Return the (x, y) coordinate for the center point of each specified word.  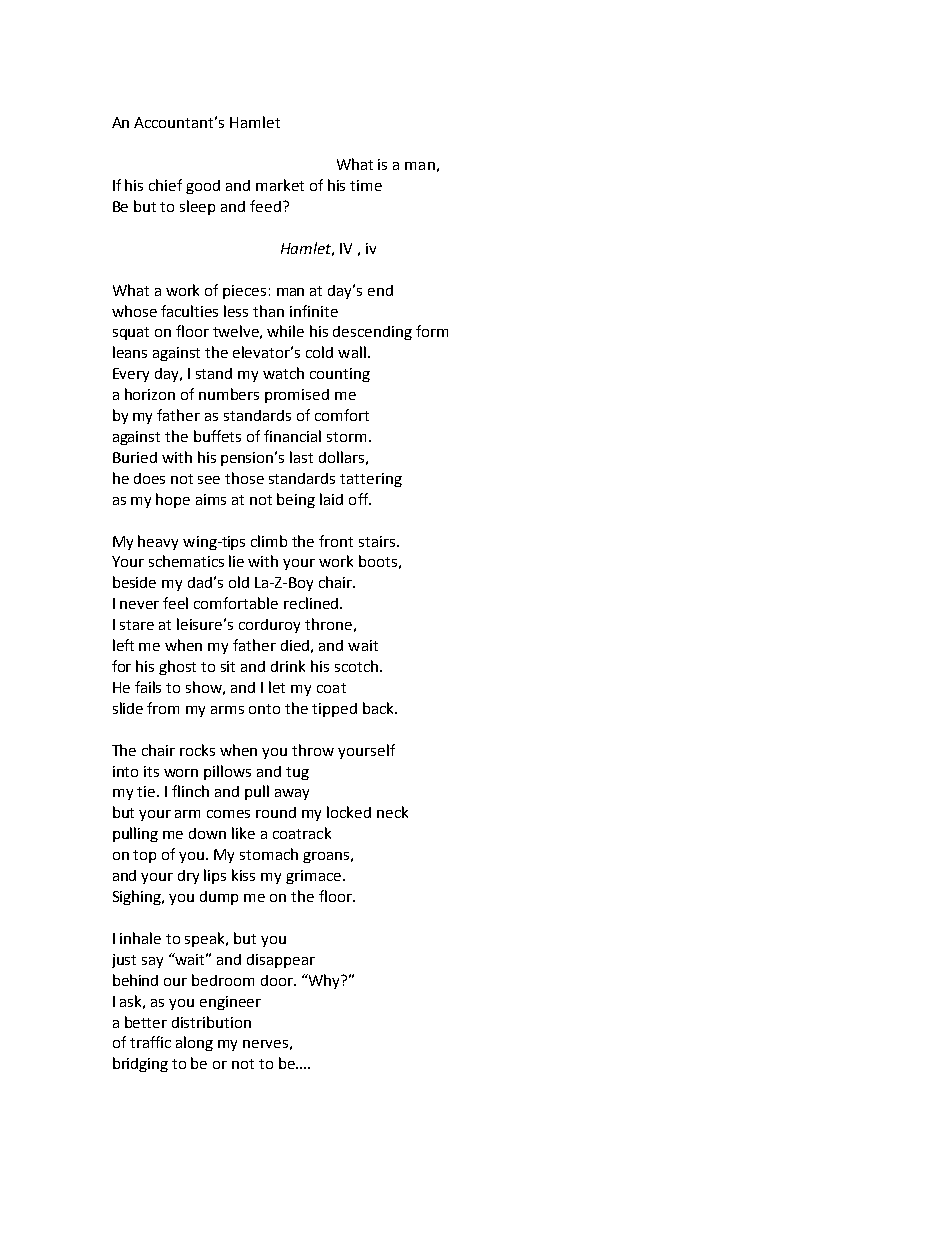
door (278, 980)
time (366, 185)
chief (165, 185)
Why (325, 981)
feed (265, 206)
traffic (150, 1042)
